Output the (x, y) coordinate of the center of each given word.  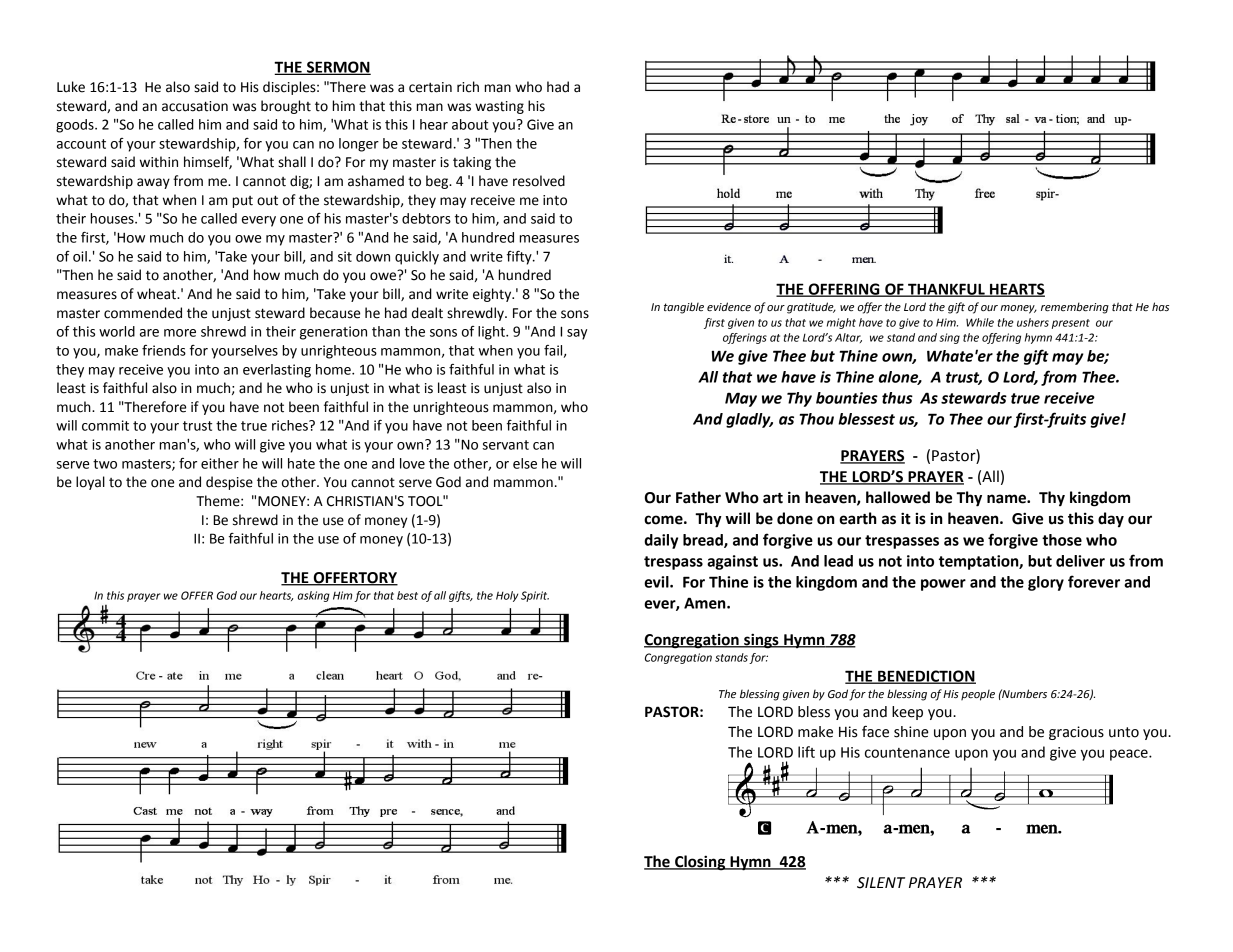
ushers (1033, 322)
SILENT (881, 883)
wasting (499, 107)
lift (806, 752)
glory (1046, 583)
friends (164, 350)
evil (657, 582)
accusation (195, 106)
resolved (539, 181)
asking (314, 596)
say (577, 334)
